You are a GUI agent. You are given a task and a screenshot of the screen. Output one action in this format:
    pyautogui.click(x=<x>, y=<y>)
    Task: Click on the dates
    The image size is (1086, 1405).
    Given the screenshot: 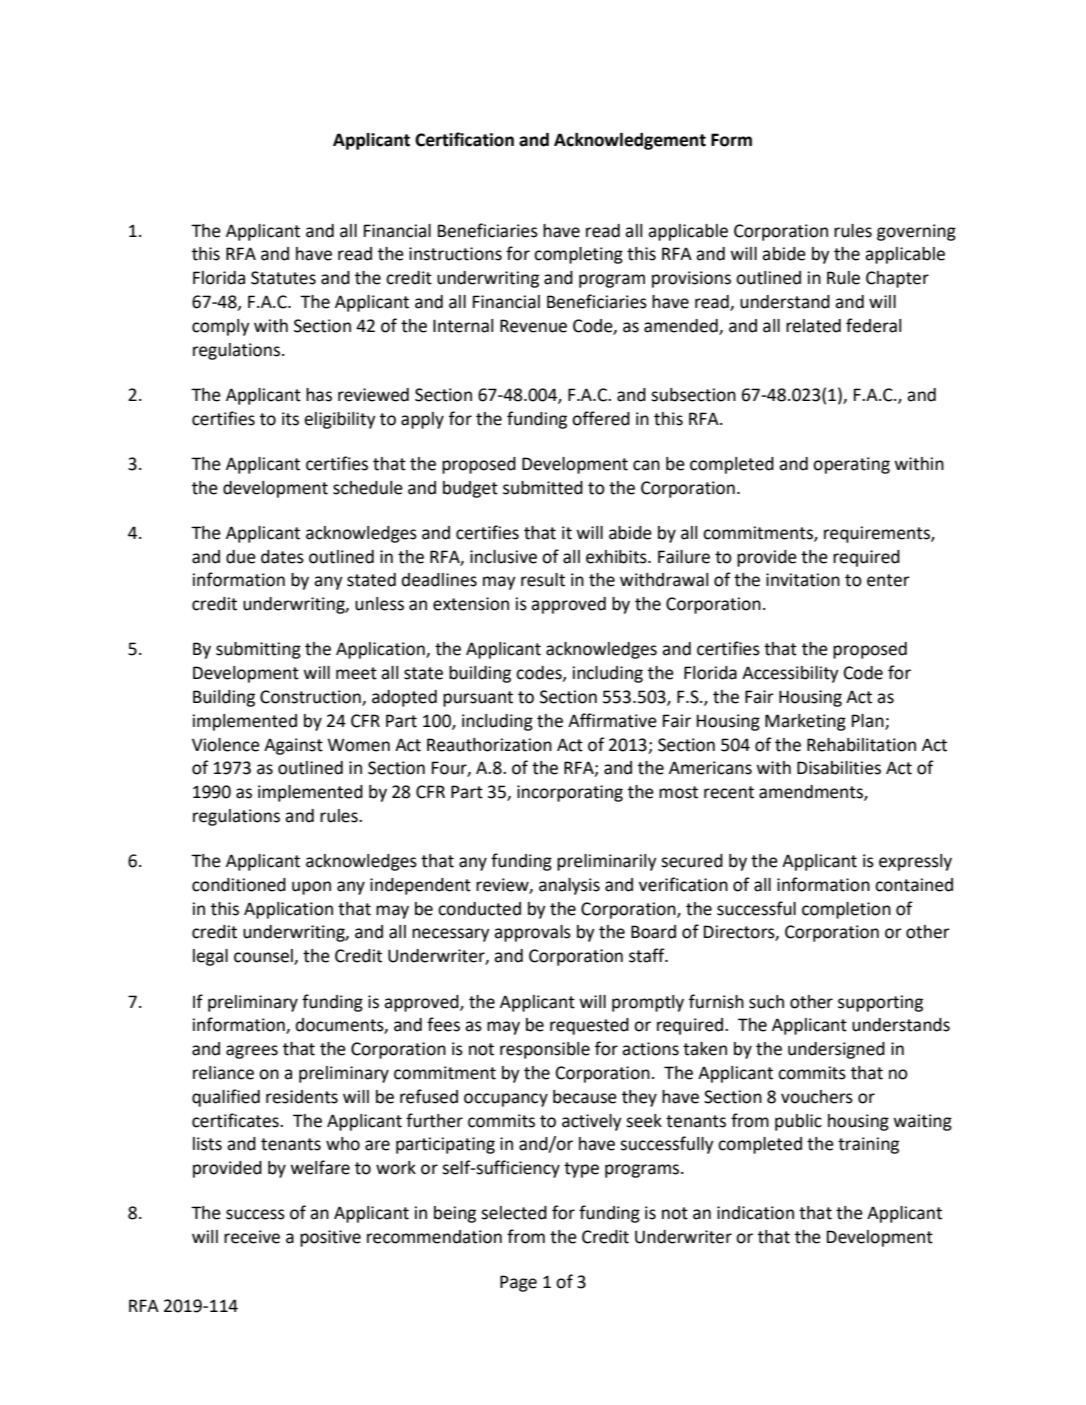 What is the action you would take?
    pyautogui.click(x=282, y=557)
